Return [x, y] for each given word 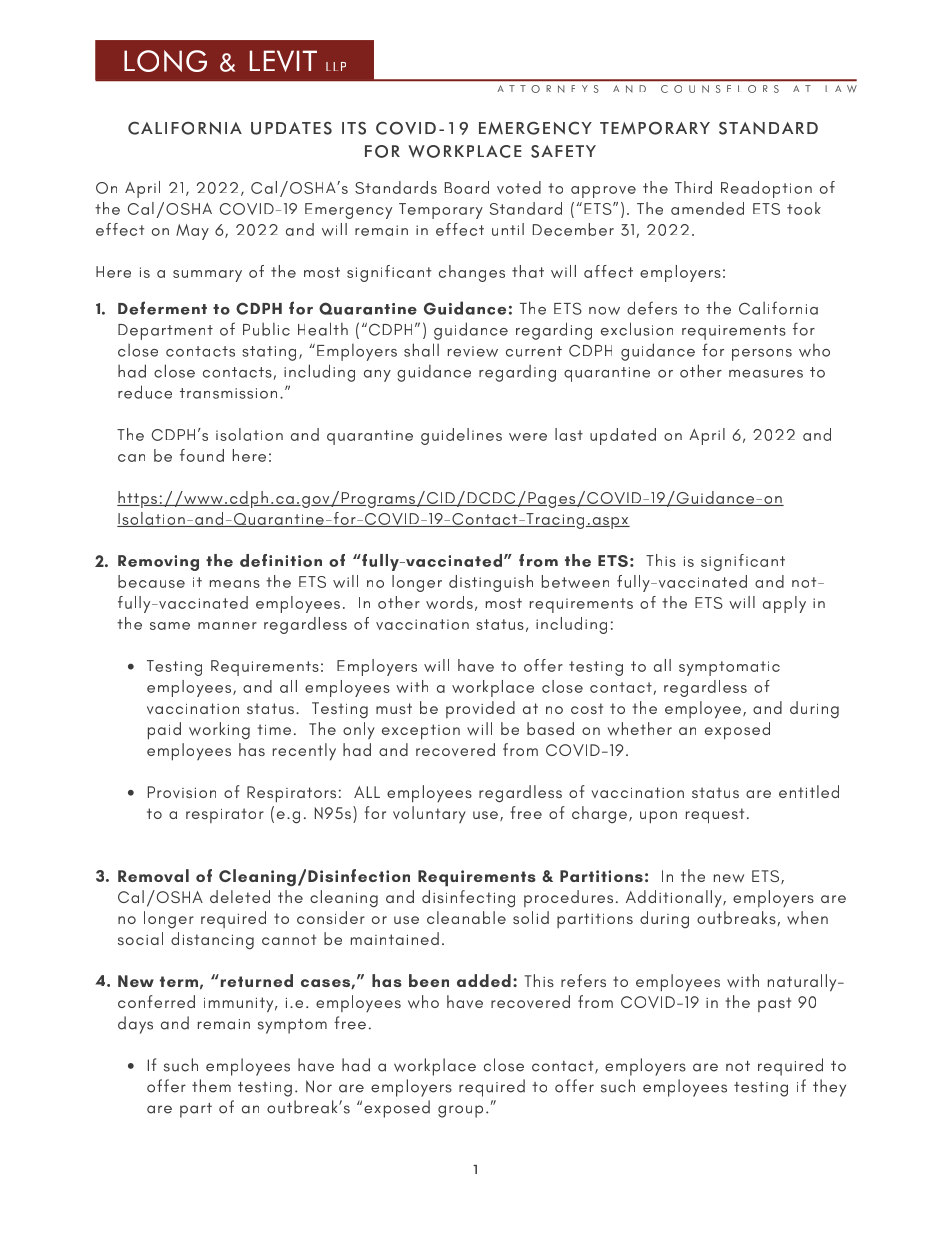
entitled [809, 791]
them [211, 1086]
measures [766, 374]
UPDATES [291, 128]
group [460, 1111]
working [219, 731]
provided [480, 709]
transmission [228, 393]
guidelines [461, 436]
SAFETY [563, 151]
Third [693, 187]
